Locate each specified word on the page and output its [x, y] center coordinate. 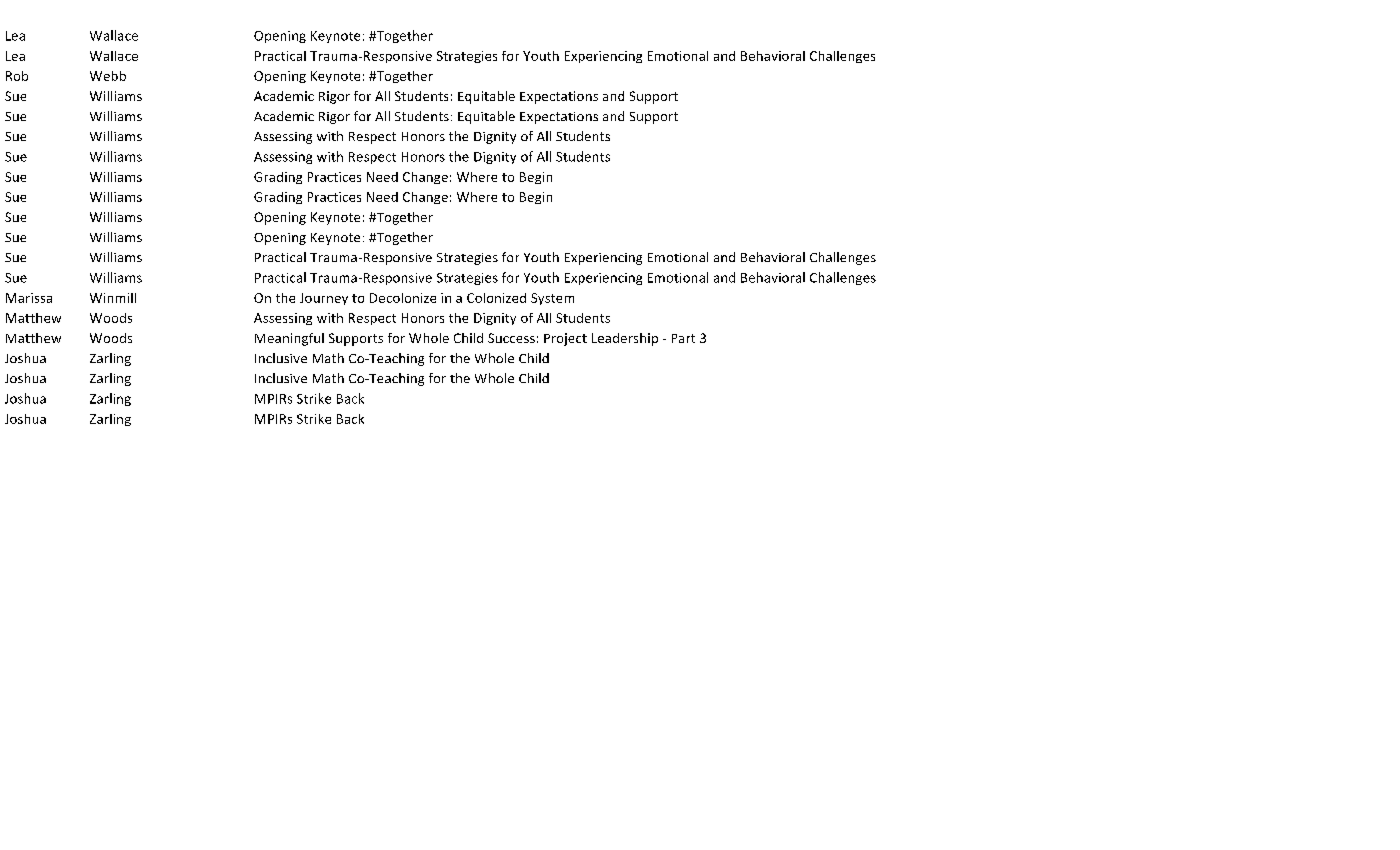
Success [511, 338]
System [552, 299]
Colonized [496, 298]
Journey [324, 299]
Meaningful [289, 339]
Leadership [625, 339]
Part [683, 338]
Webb [108, 76]
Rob [17, 76]
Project [565, 339]
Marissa [29, 298]
